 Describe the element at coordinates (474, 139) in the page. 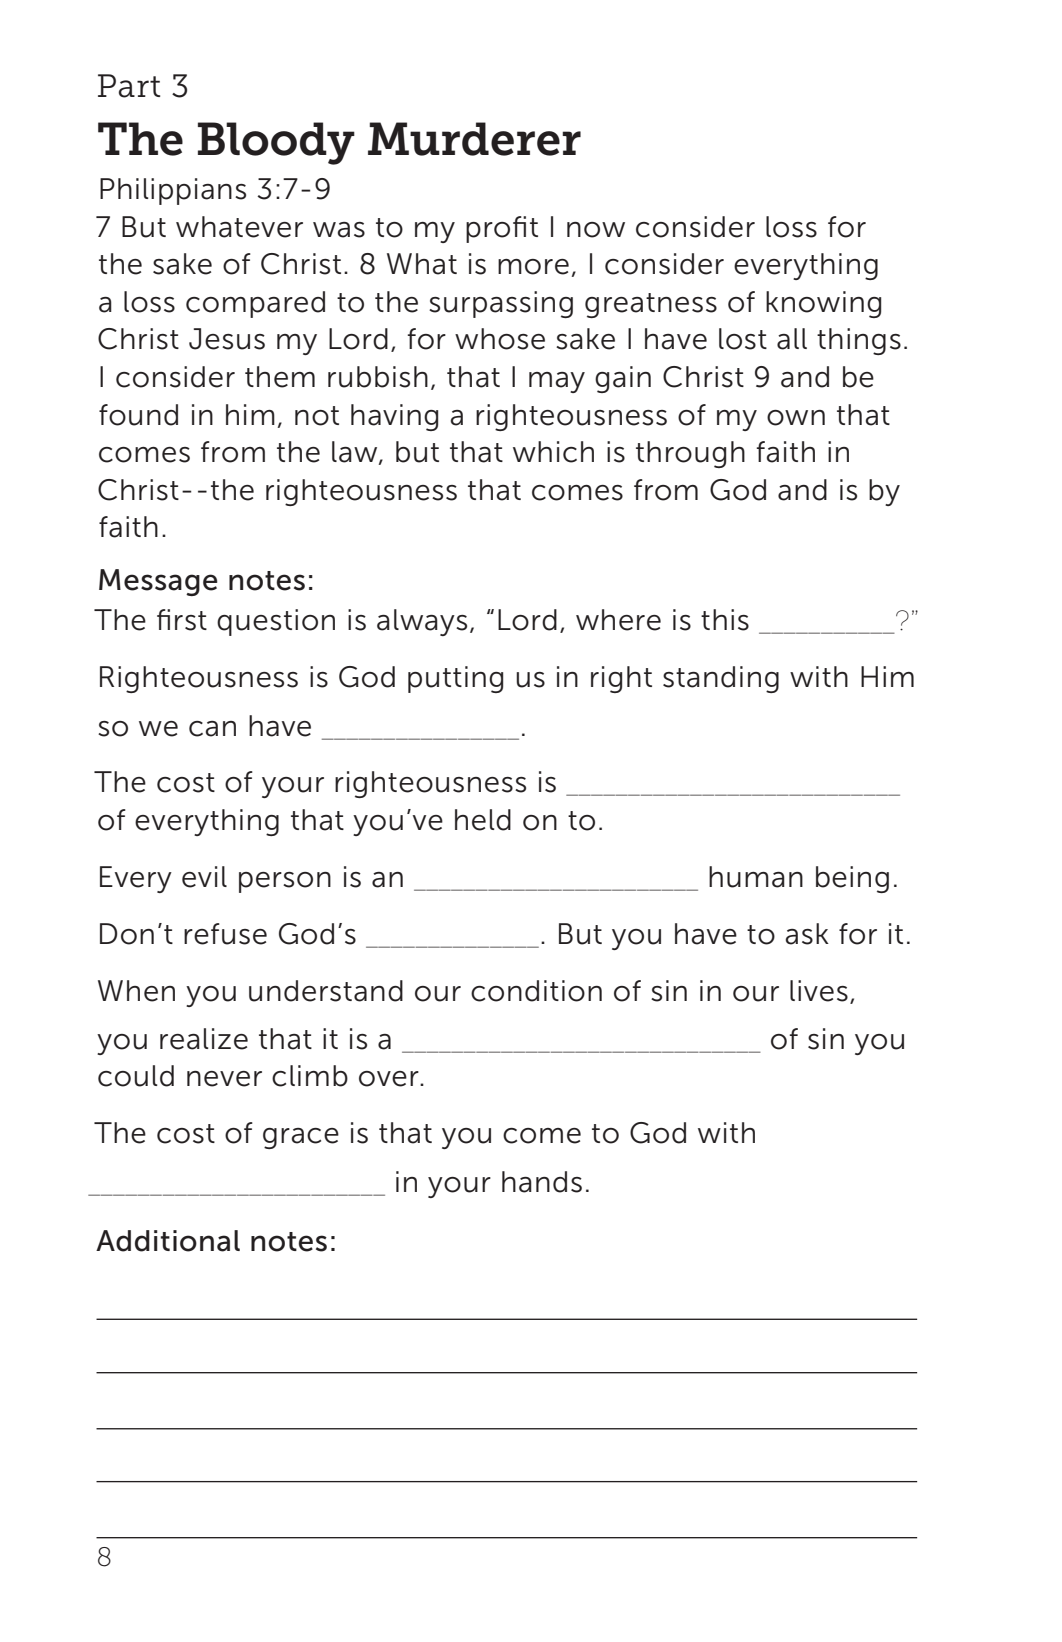

I see `Murderer` at that location.
